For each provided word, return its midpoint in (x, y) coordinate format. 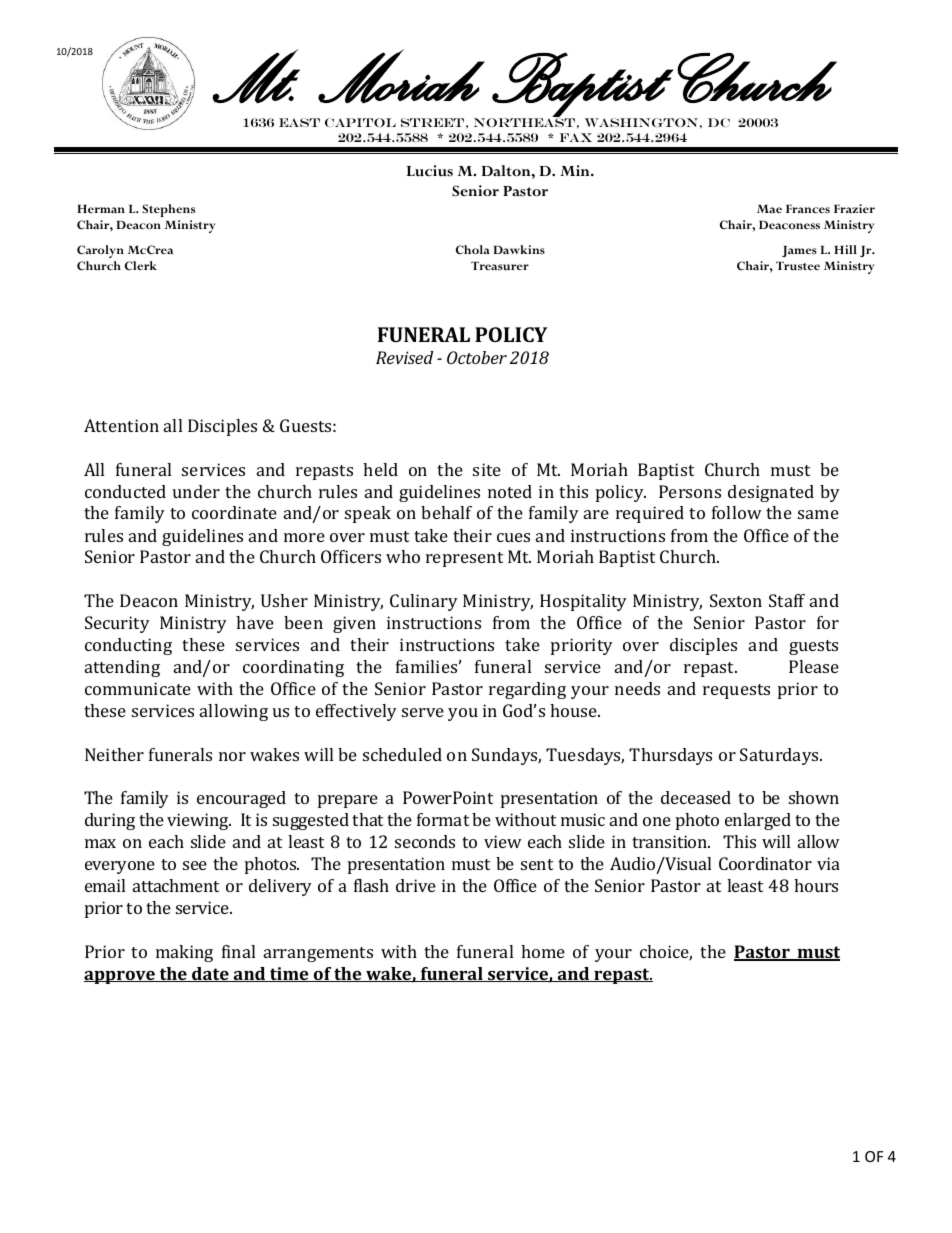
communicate (138, 688)
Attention (121, 425)
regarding (527, 690)
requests (736, 691)
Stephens (168, 210)
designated (771, 493)
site (487, 469)
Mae (769, 209)
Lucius (430, 171)
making (184, 953)
